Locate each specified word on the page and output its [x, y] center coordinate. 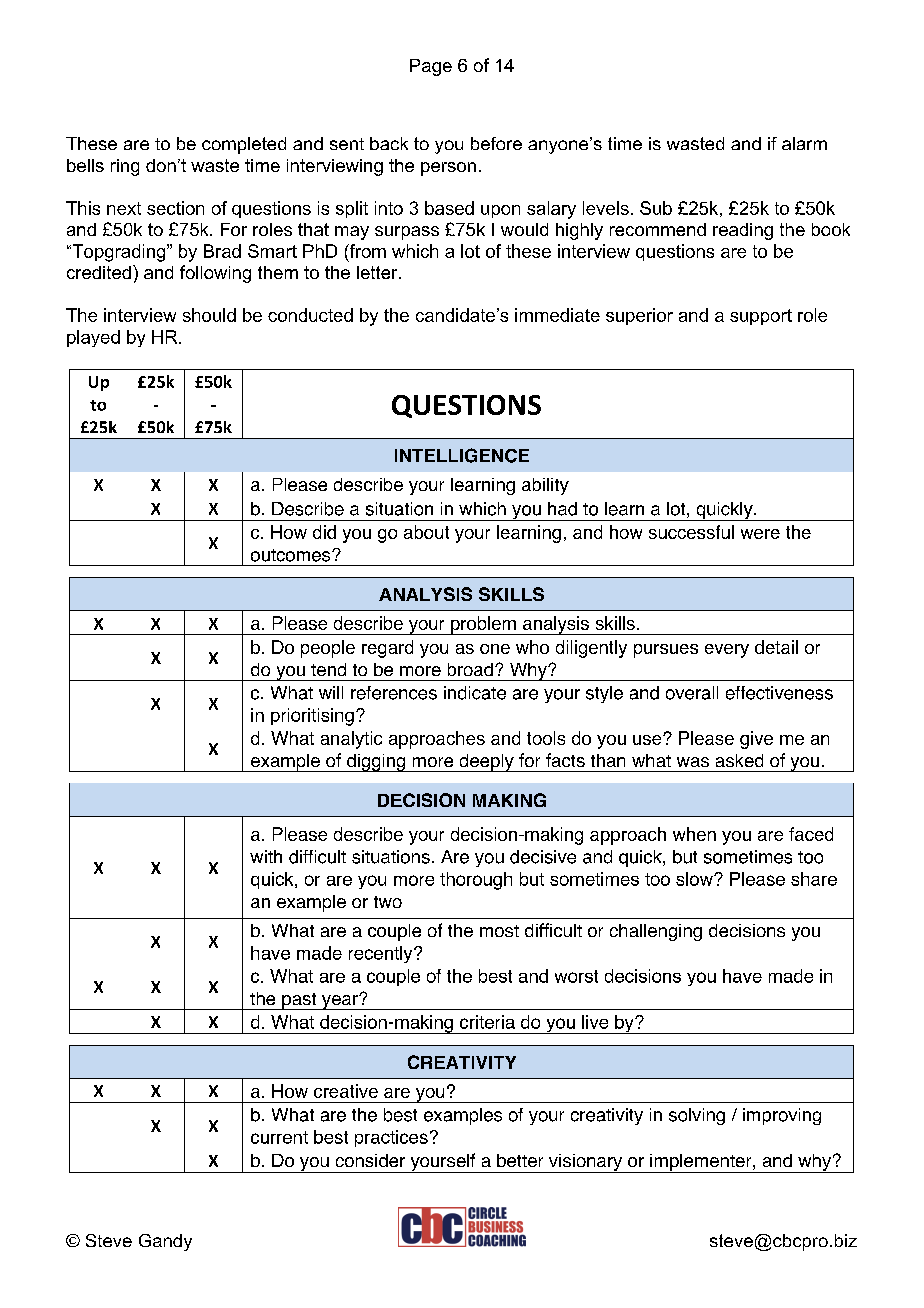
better [520, 1160]
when [694, 834]
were [760, 534]
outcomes [292, 555]
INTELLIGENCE [462, 455]
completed [244, 145]
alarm [804, 143]
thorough [476, 881]
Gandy [165, 1242]
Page [431, 67]
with [266, 856]
